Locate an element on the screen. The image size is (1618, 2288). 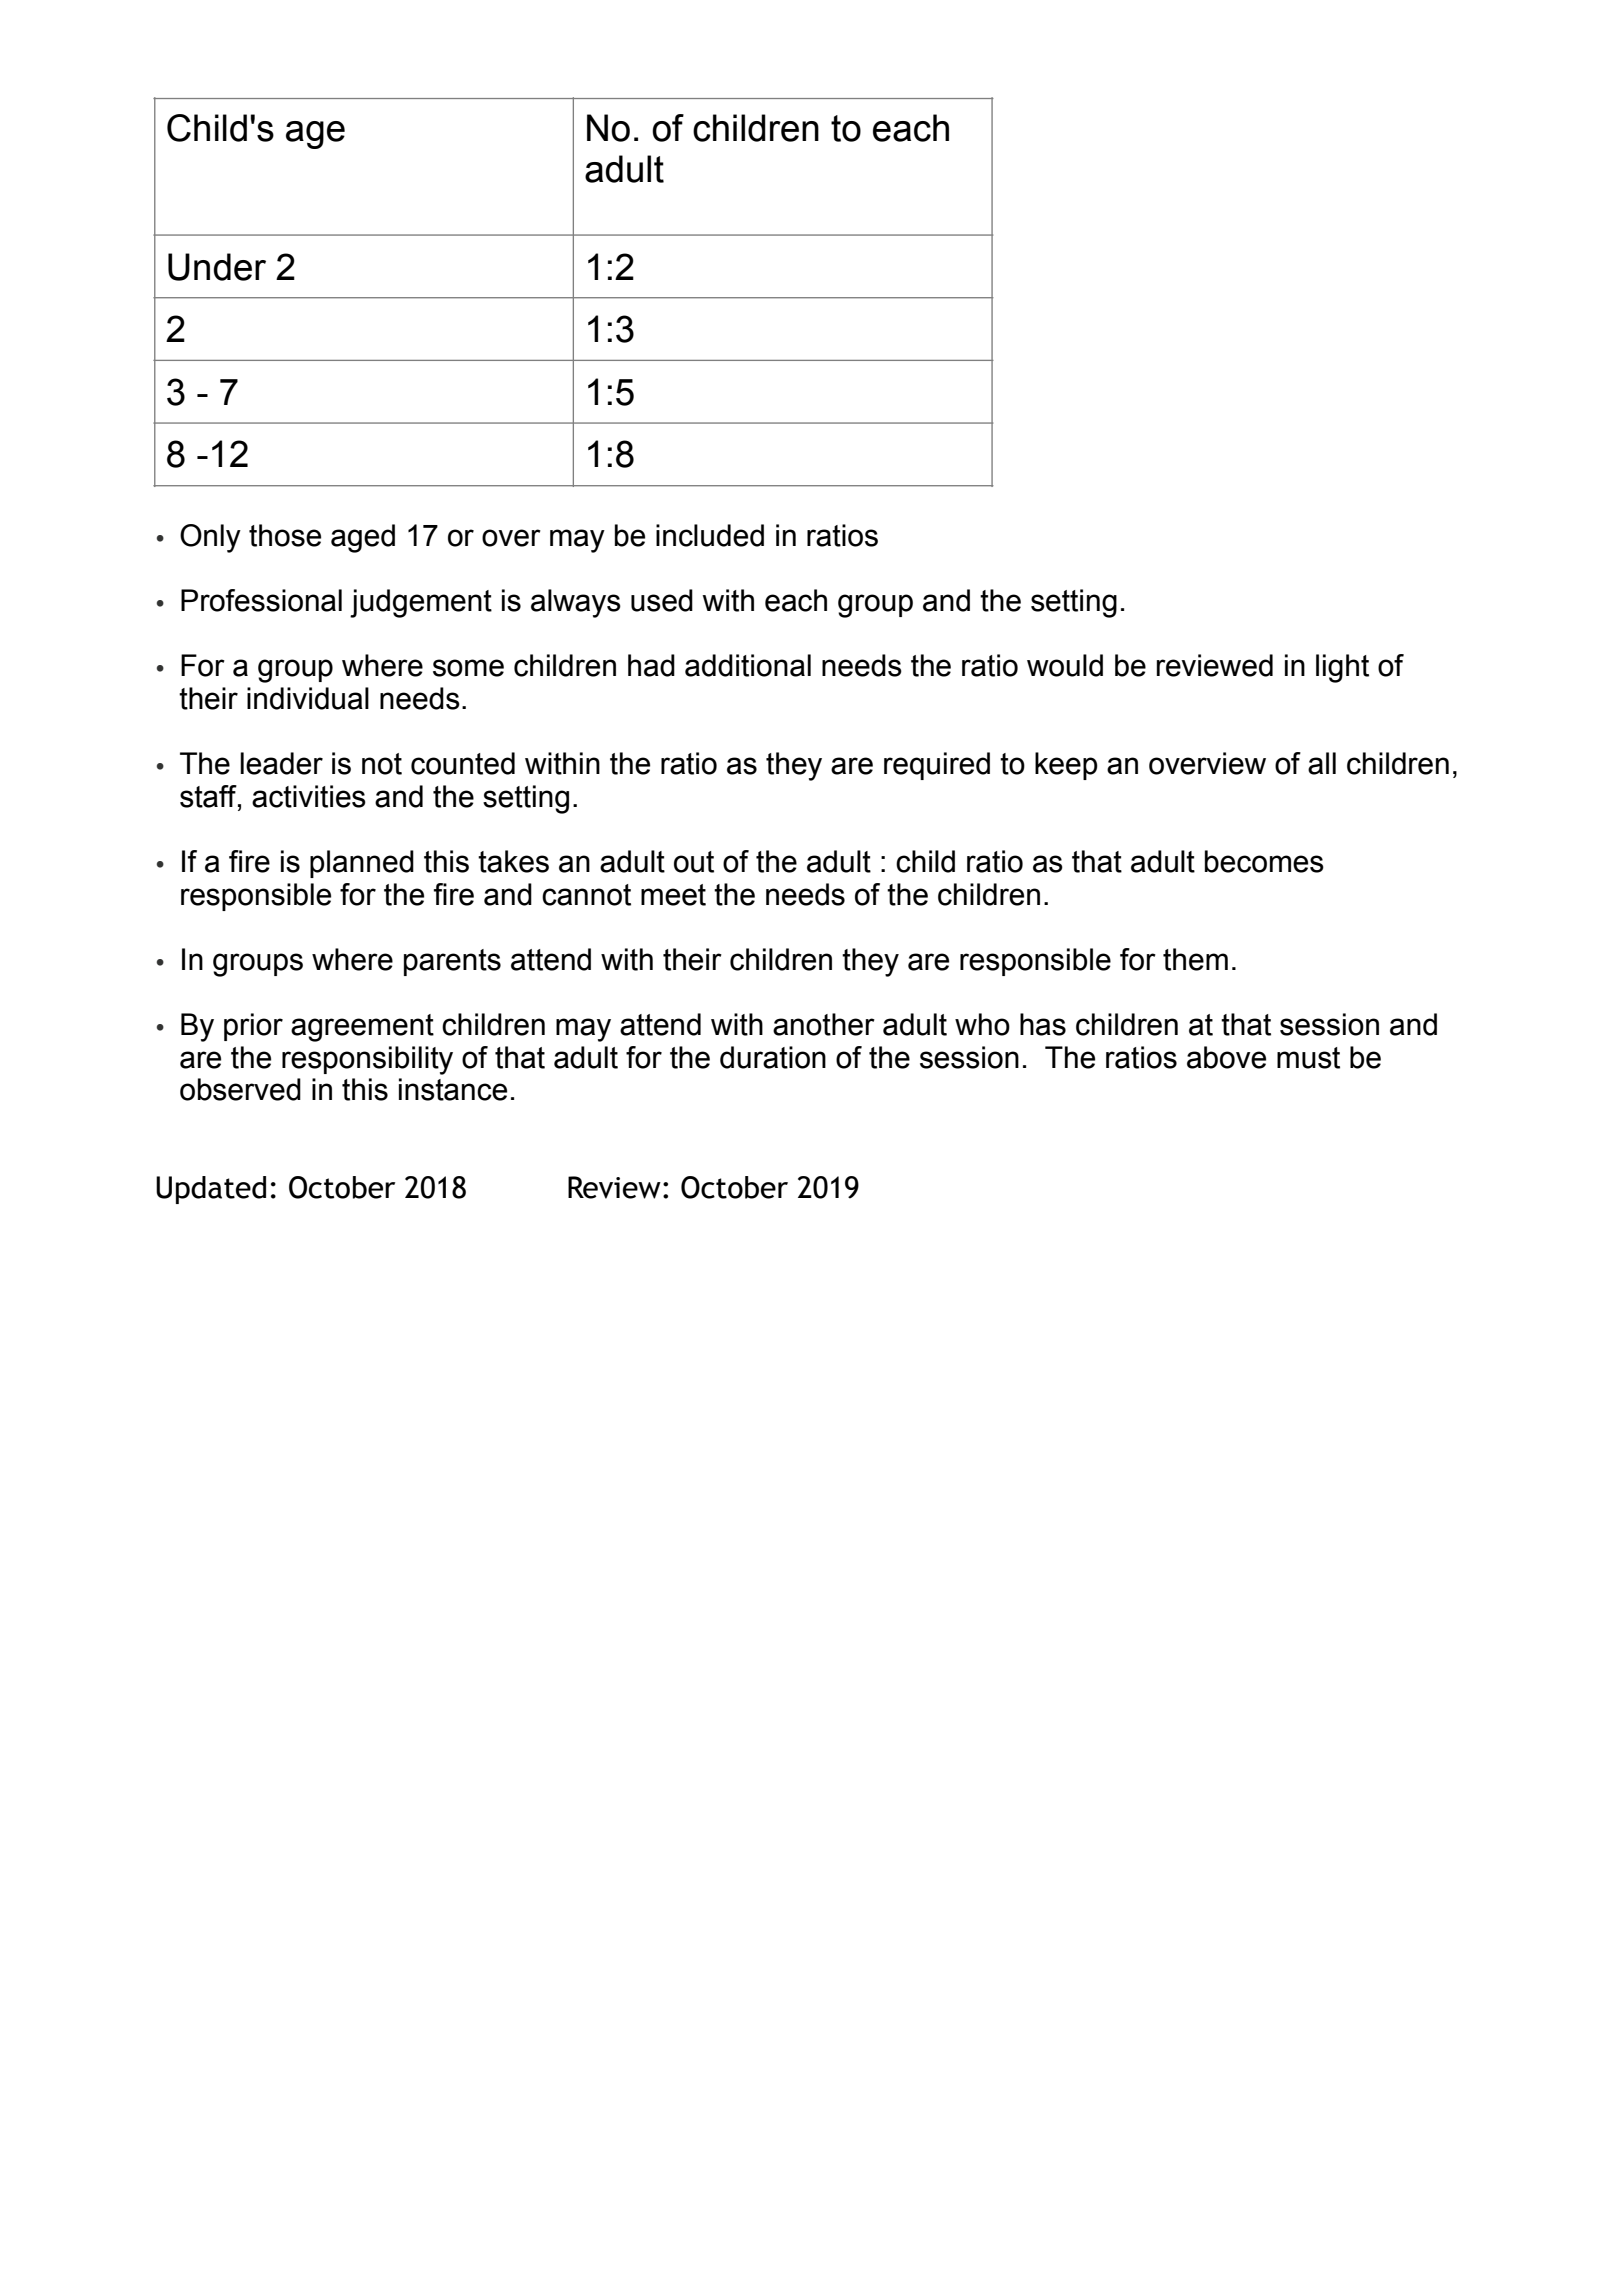
used is located at coordinates (662, 600).
